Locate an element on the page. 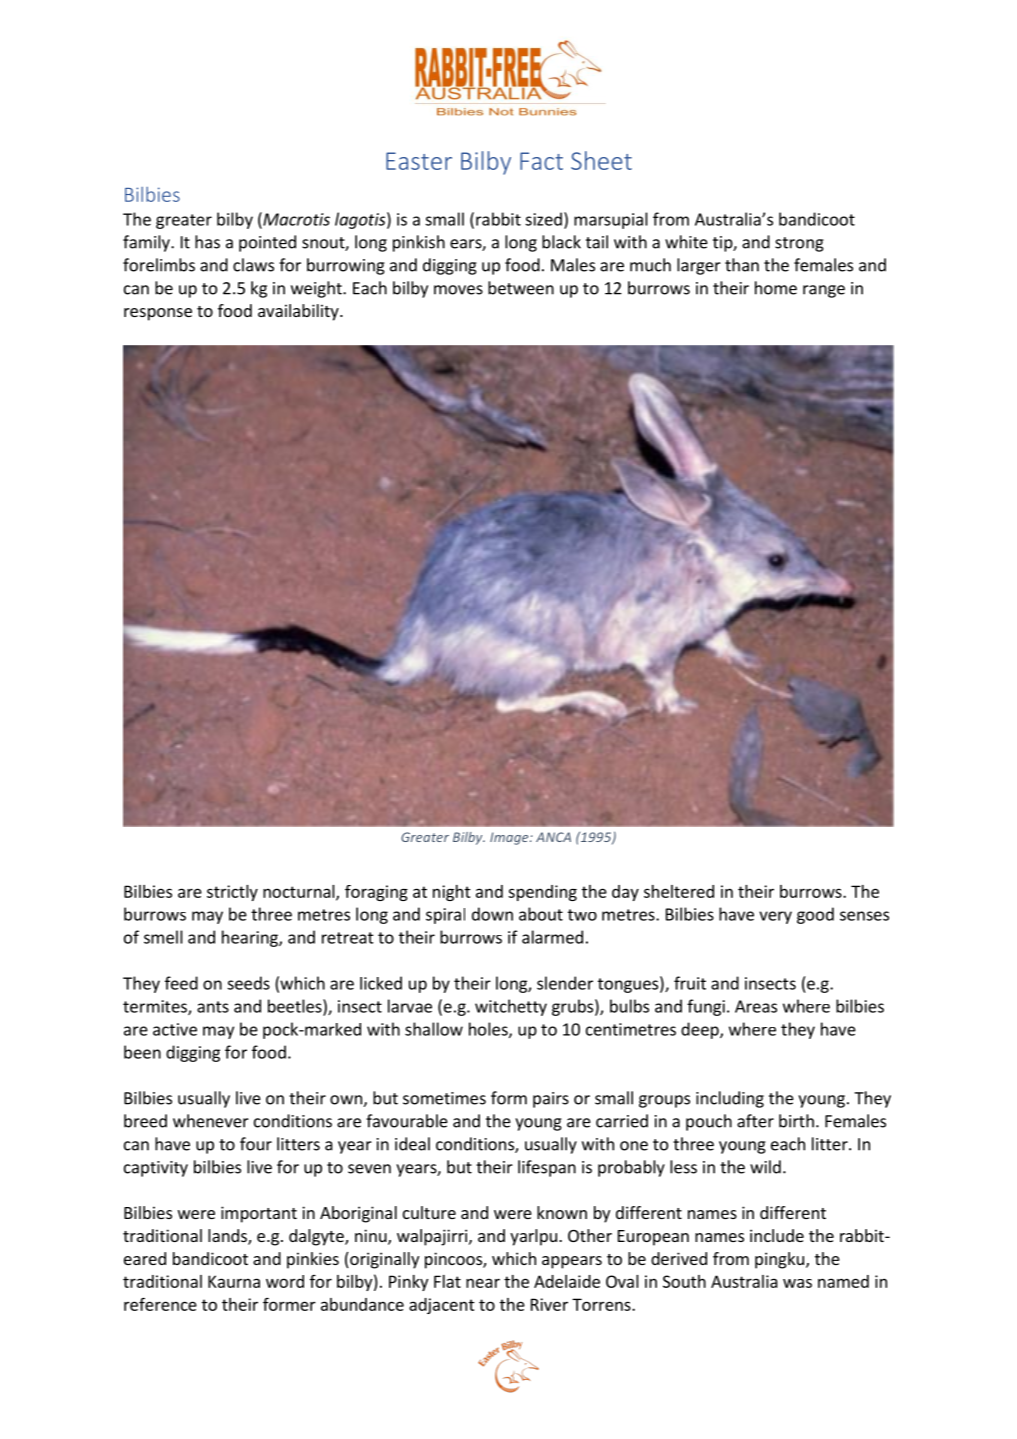 Image resolution: width=1017 pixels, height=1439 pixels. sheltered is located at coordinates (679, 891).
